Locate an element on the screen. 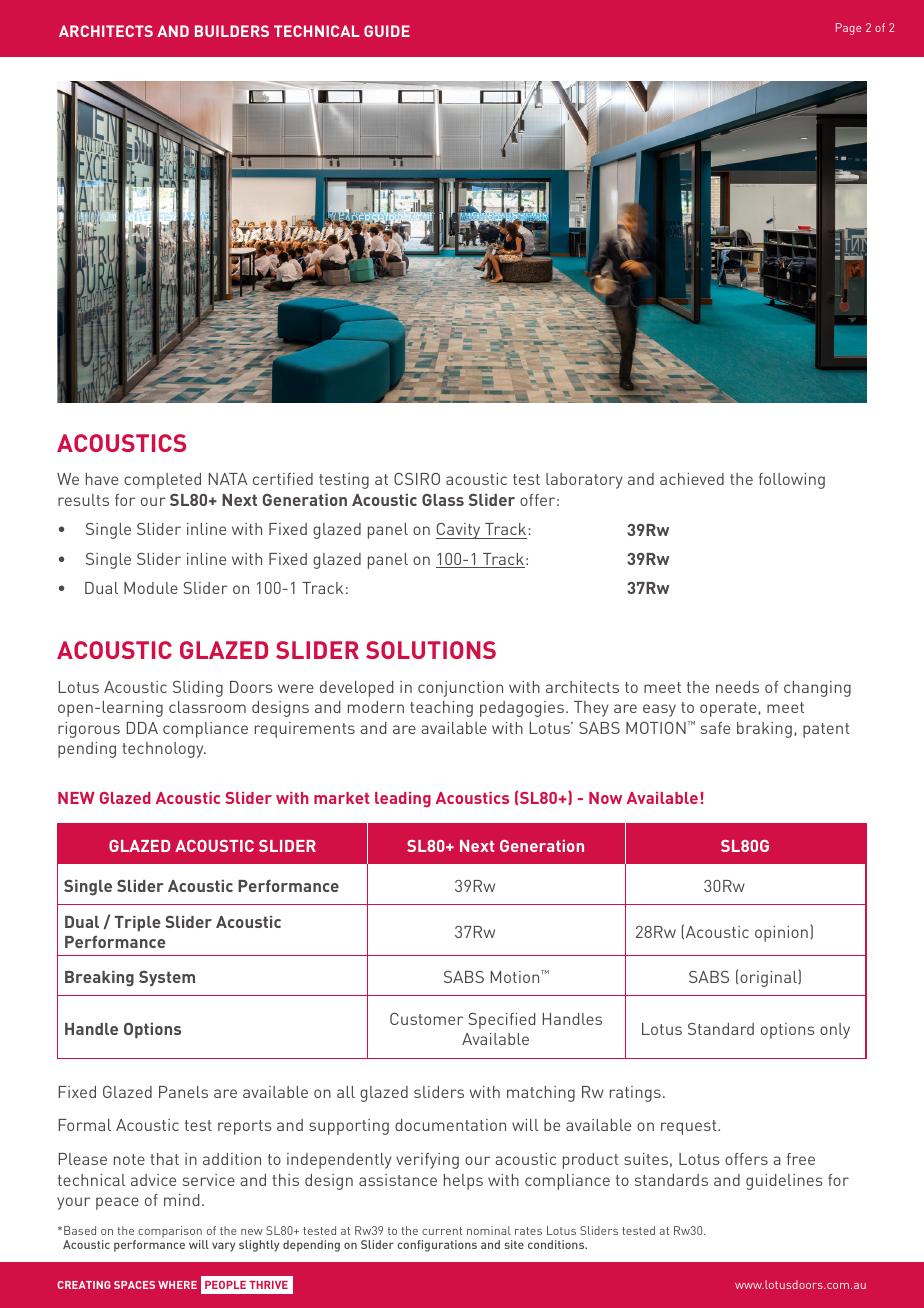 The height and width of the screenshot is (1308, 924). Cavity is located at coordinates (459, 531).
